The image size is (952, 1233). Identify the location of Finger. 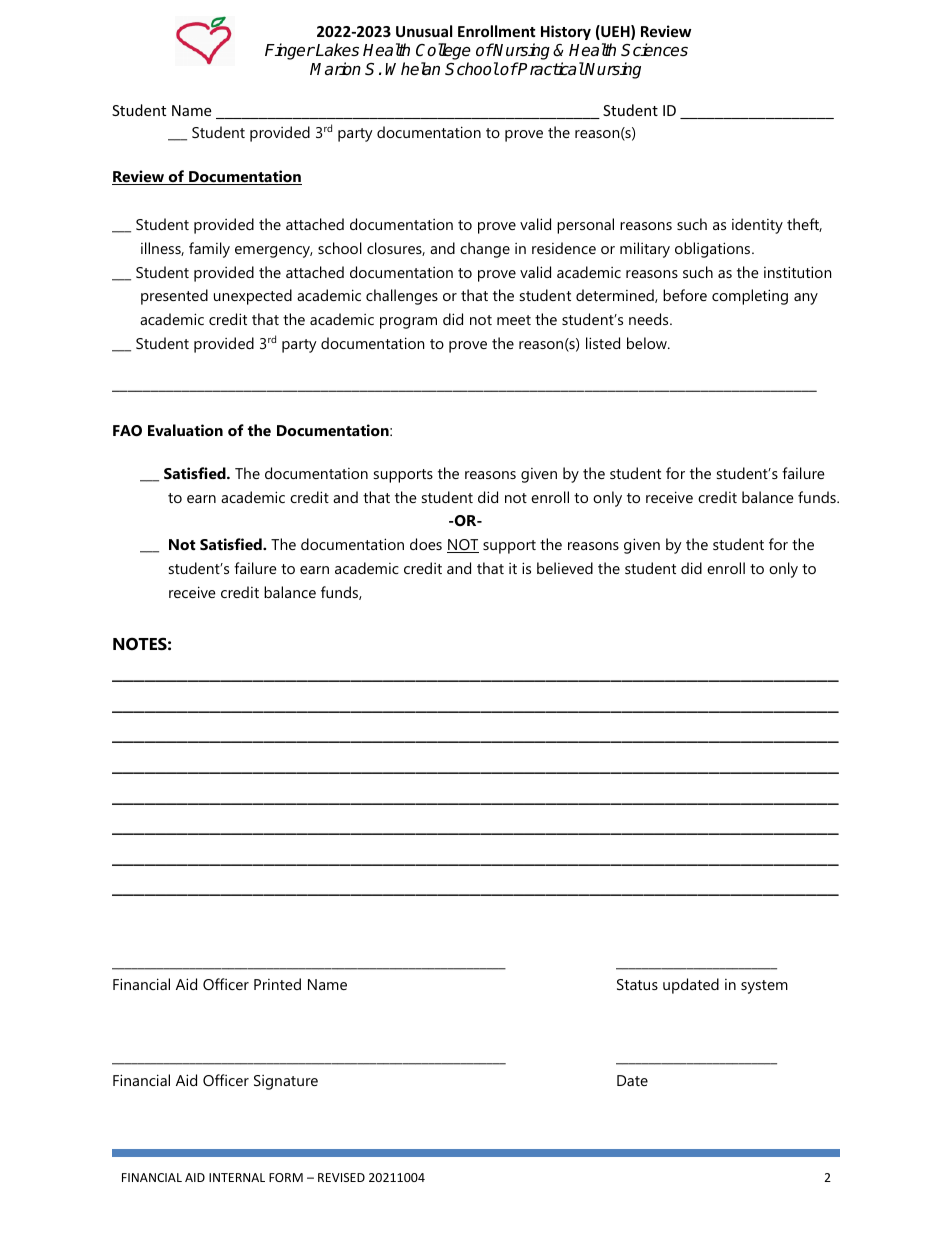
(290, 51).
